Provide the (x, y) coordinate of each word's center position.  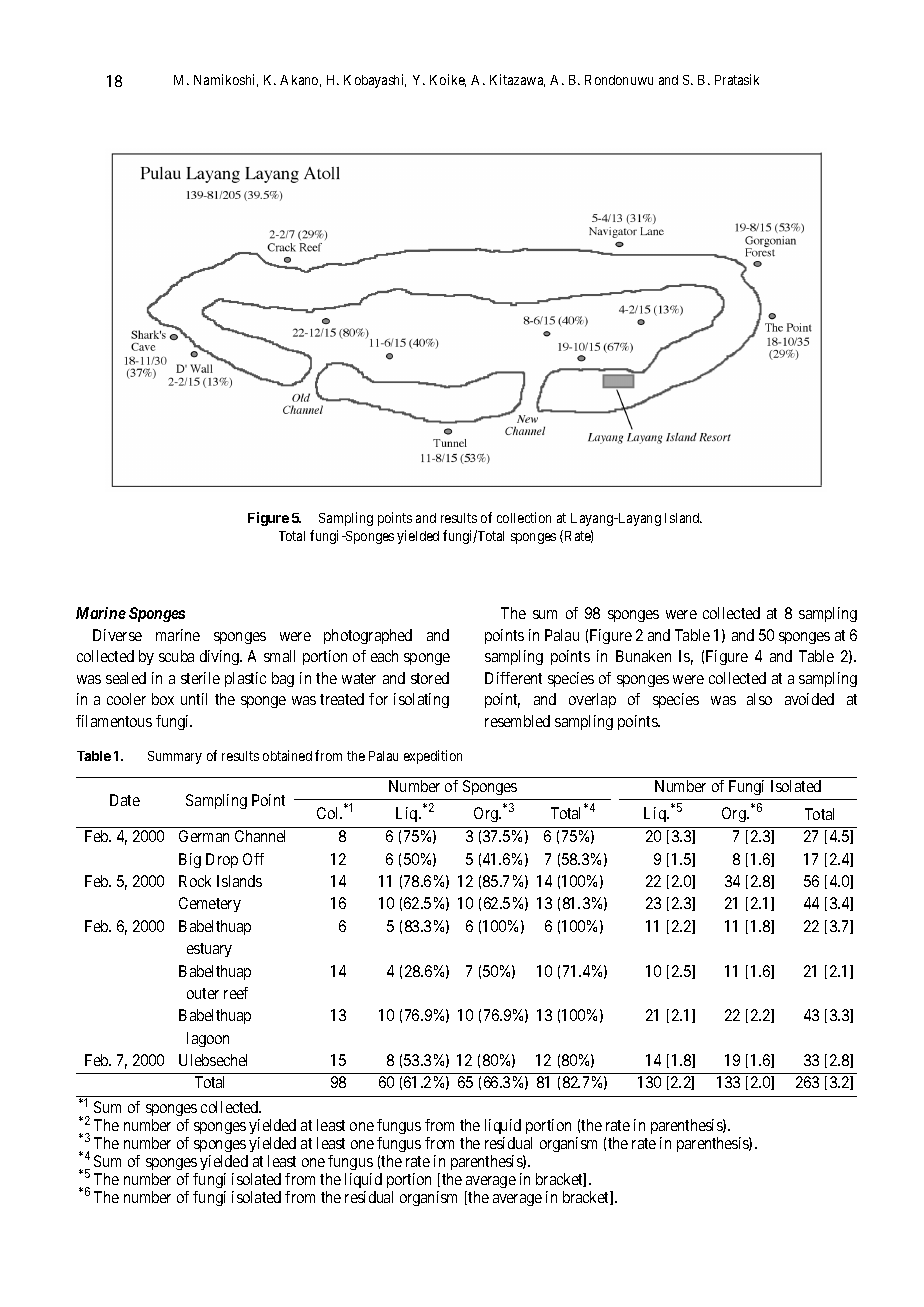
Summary (175, 757)
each (384, 656)
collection (524, 517)
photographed (368, 636)
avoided (809, 699)
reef (236, 993)
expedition (433, 757)
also (759, 699)
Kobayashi (375, 81)
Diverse (117, 635)
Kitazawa (517, 80)
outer (203, 993)
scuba (176, 656)
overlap (592, 700)
